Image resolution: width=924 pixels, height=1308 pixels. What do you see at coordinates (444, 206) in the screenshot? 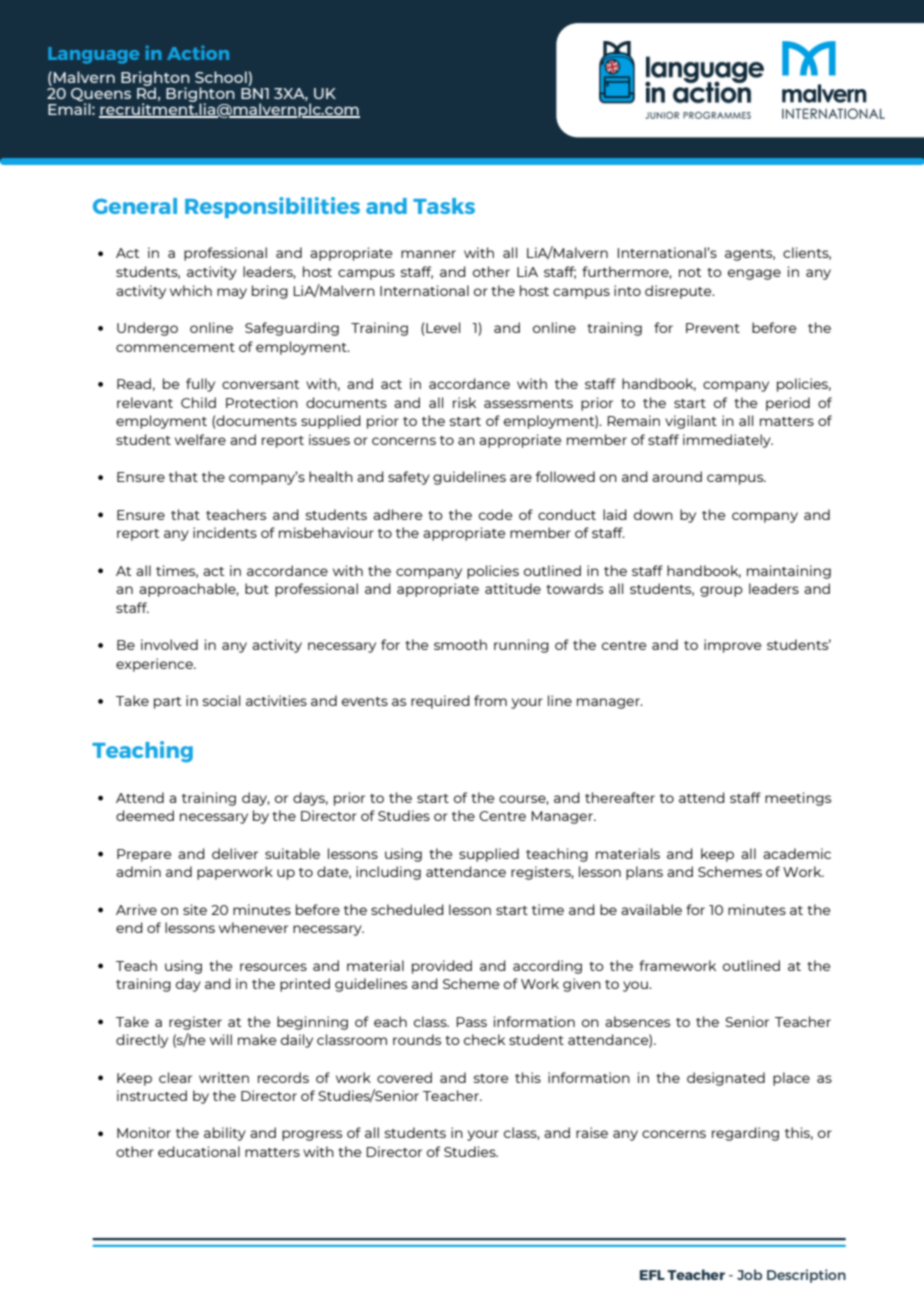
I see `Tasks` at bounding box center [444, 206].
